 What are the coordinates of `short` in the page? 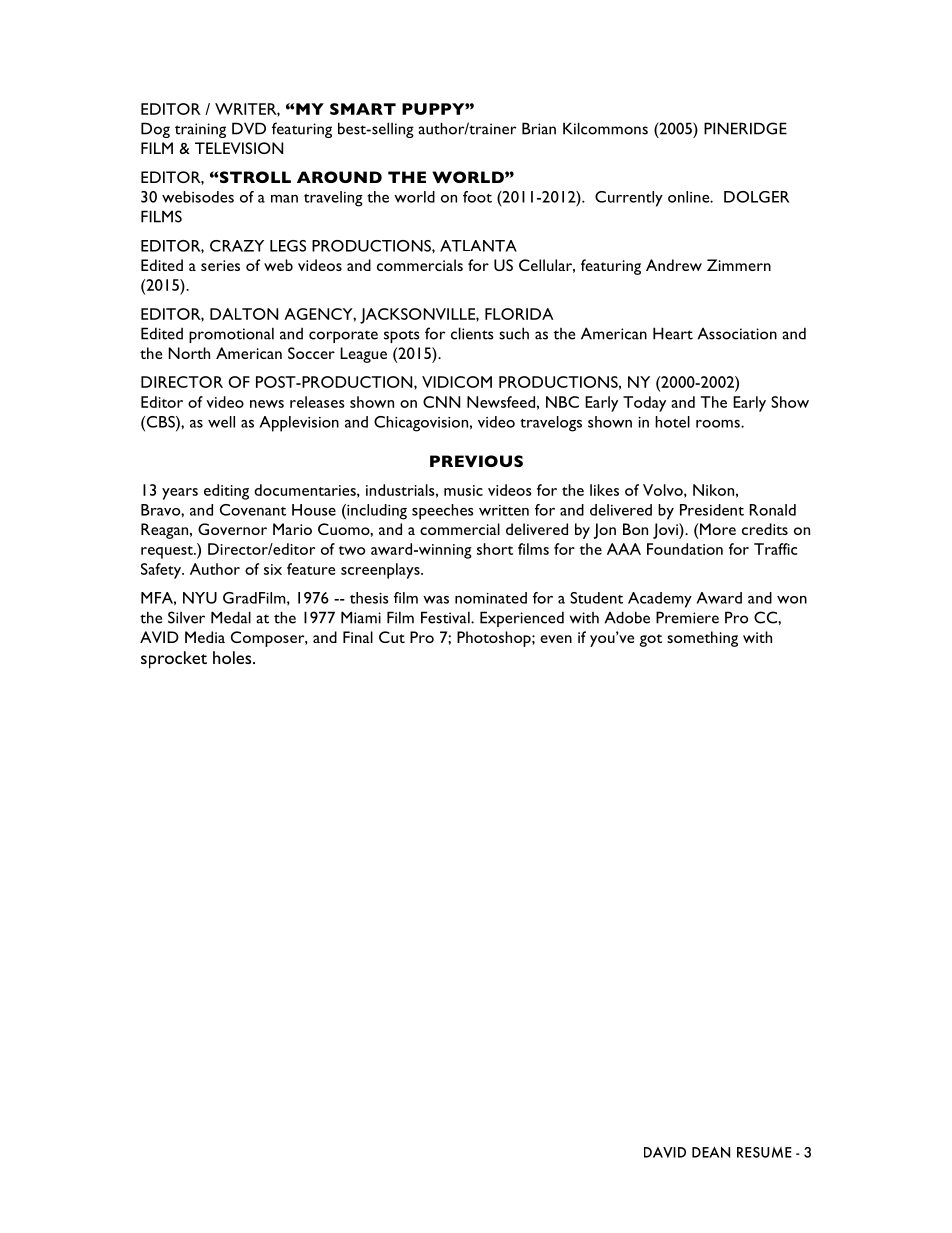 It's located at (495, 549).
